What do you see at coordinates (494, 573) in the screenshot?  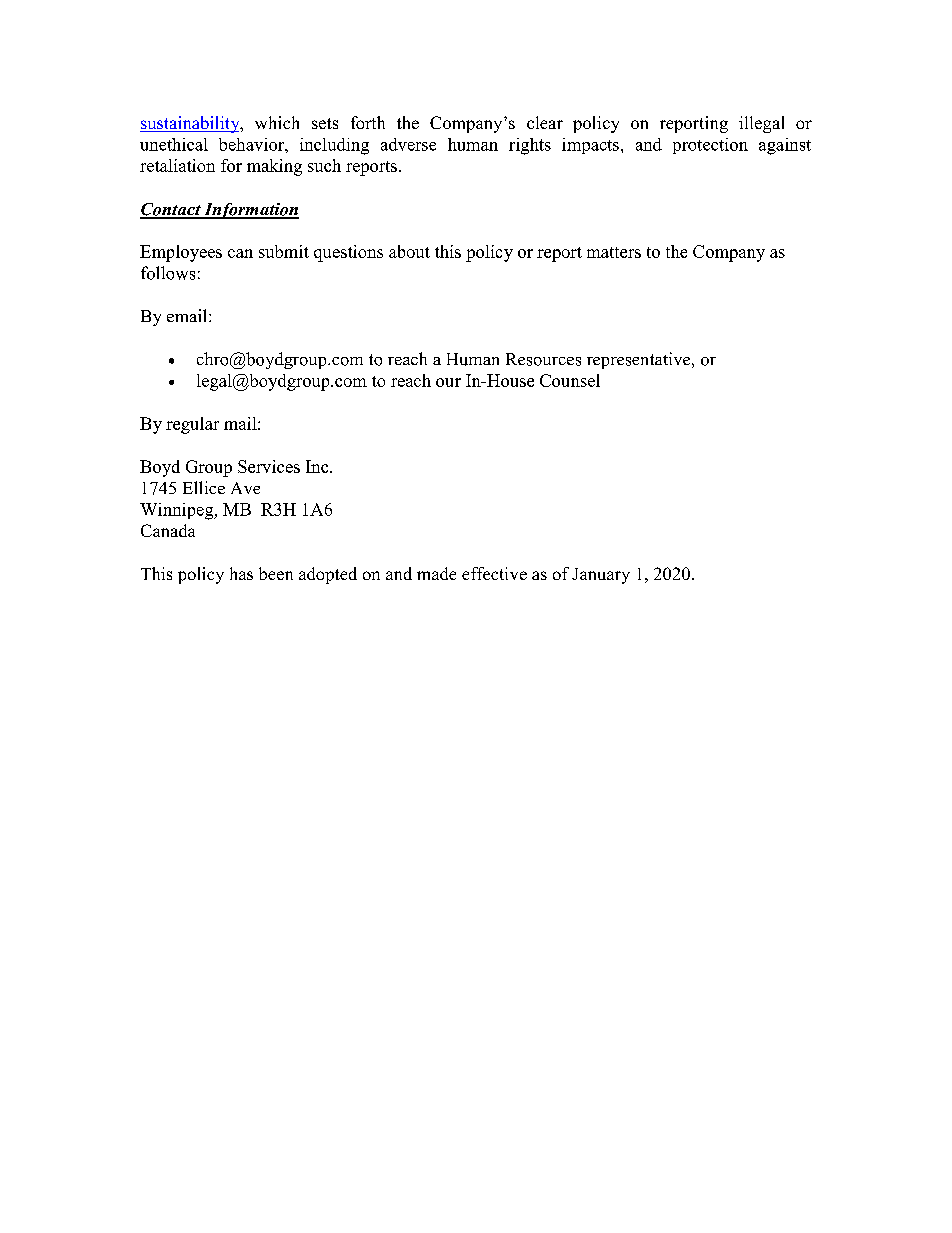 I see `effective` at bounding box center [494, 573].
